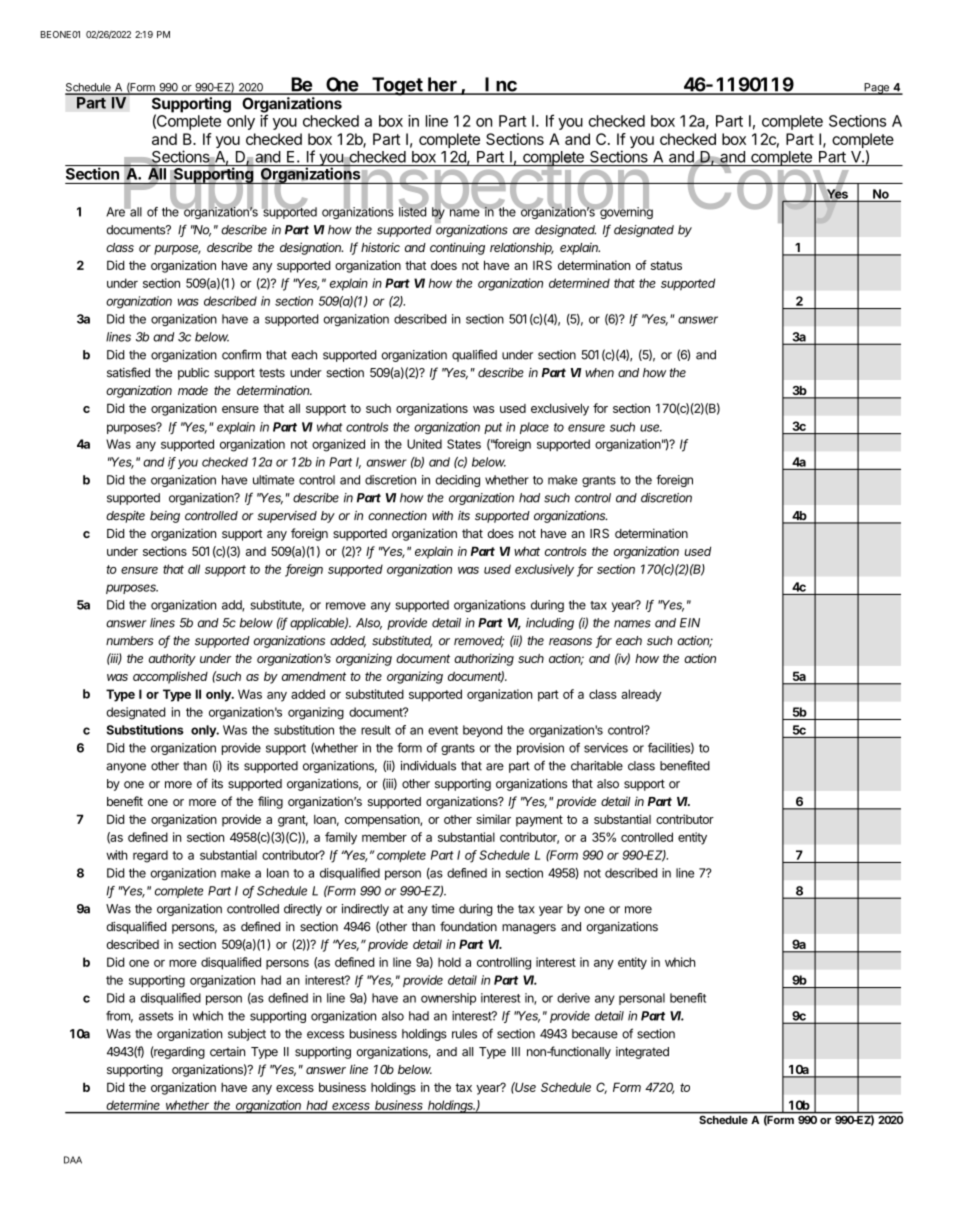 The height and width of the document is (1232, 966). I want to click on integrated, so click(642, 1053).
